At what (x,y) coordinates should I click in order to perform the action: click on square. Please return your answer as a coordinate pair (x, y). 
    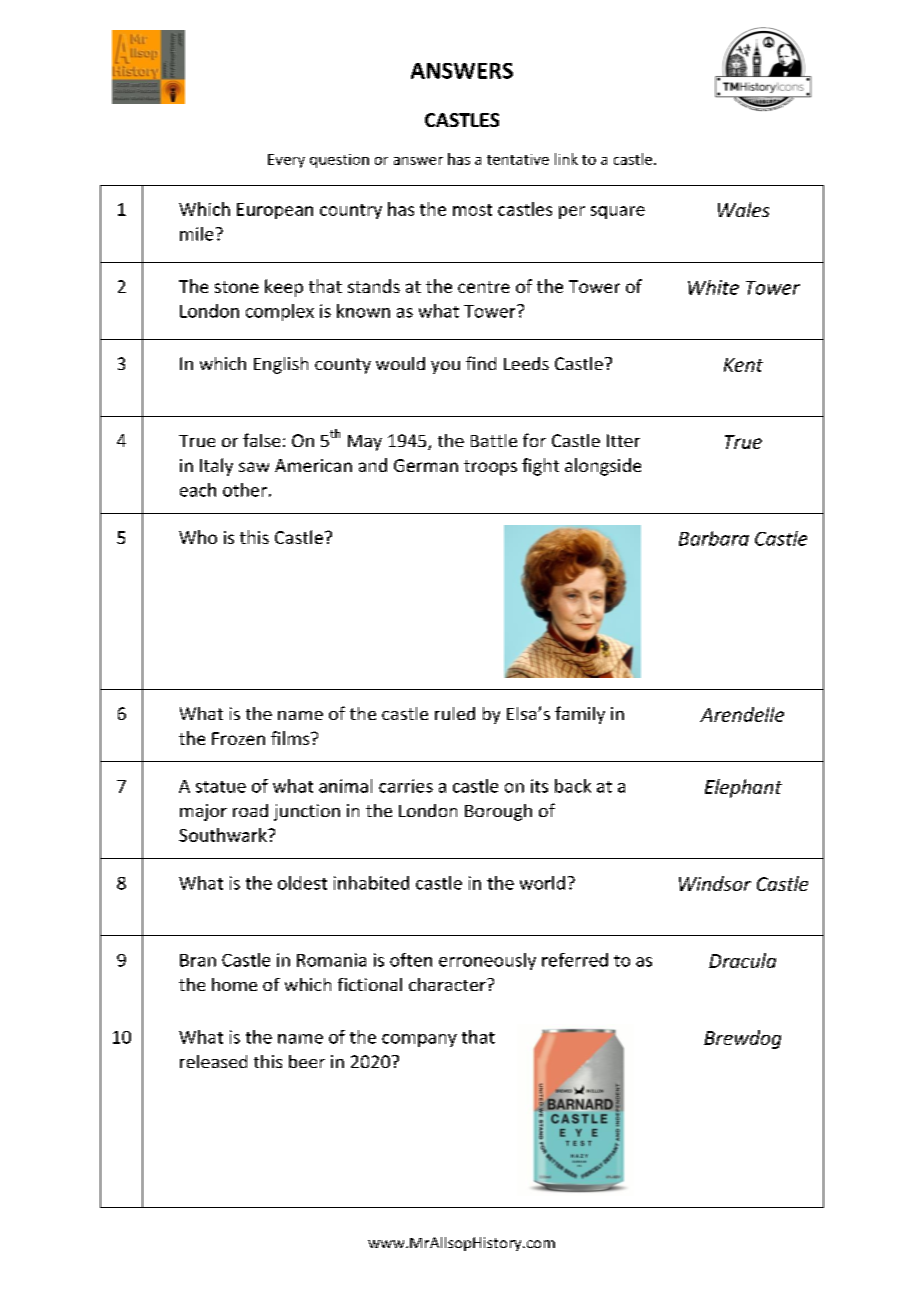
    Looking at the image, I should click on (618, 212).
